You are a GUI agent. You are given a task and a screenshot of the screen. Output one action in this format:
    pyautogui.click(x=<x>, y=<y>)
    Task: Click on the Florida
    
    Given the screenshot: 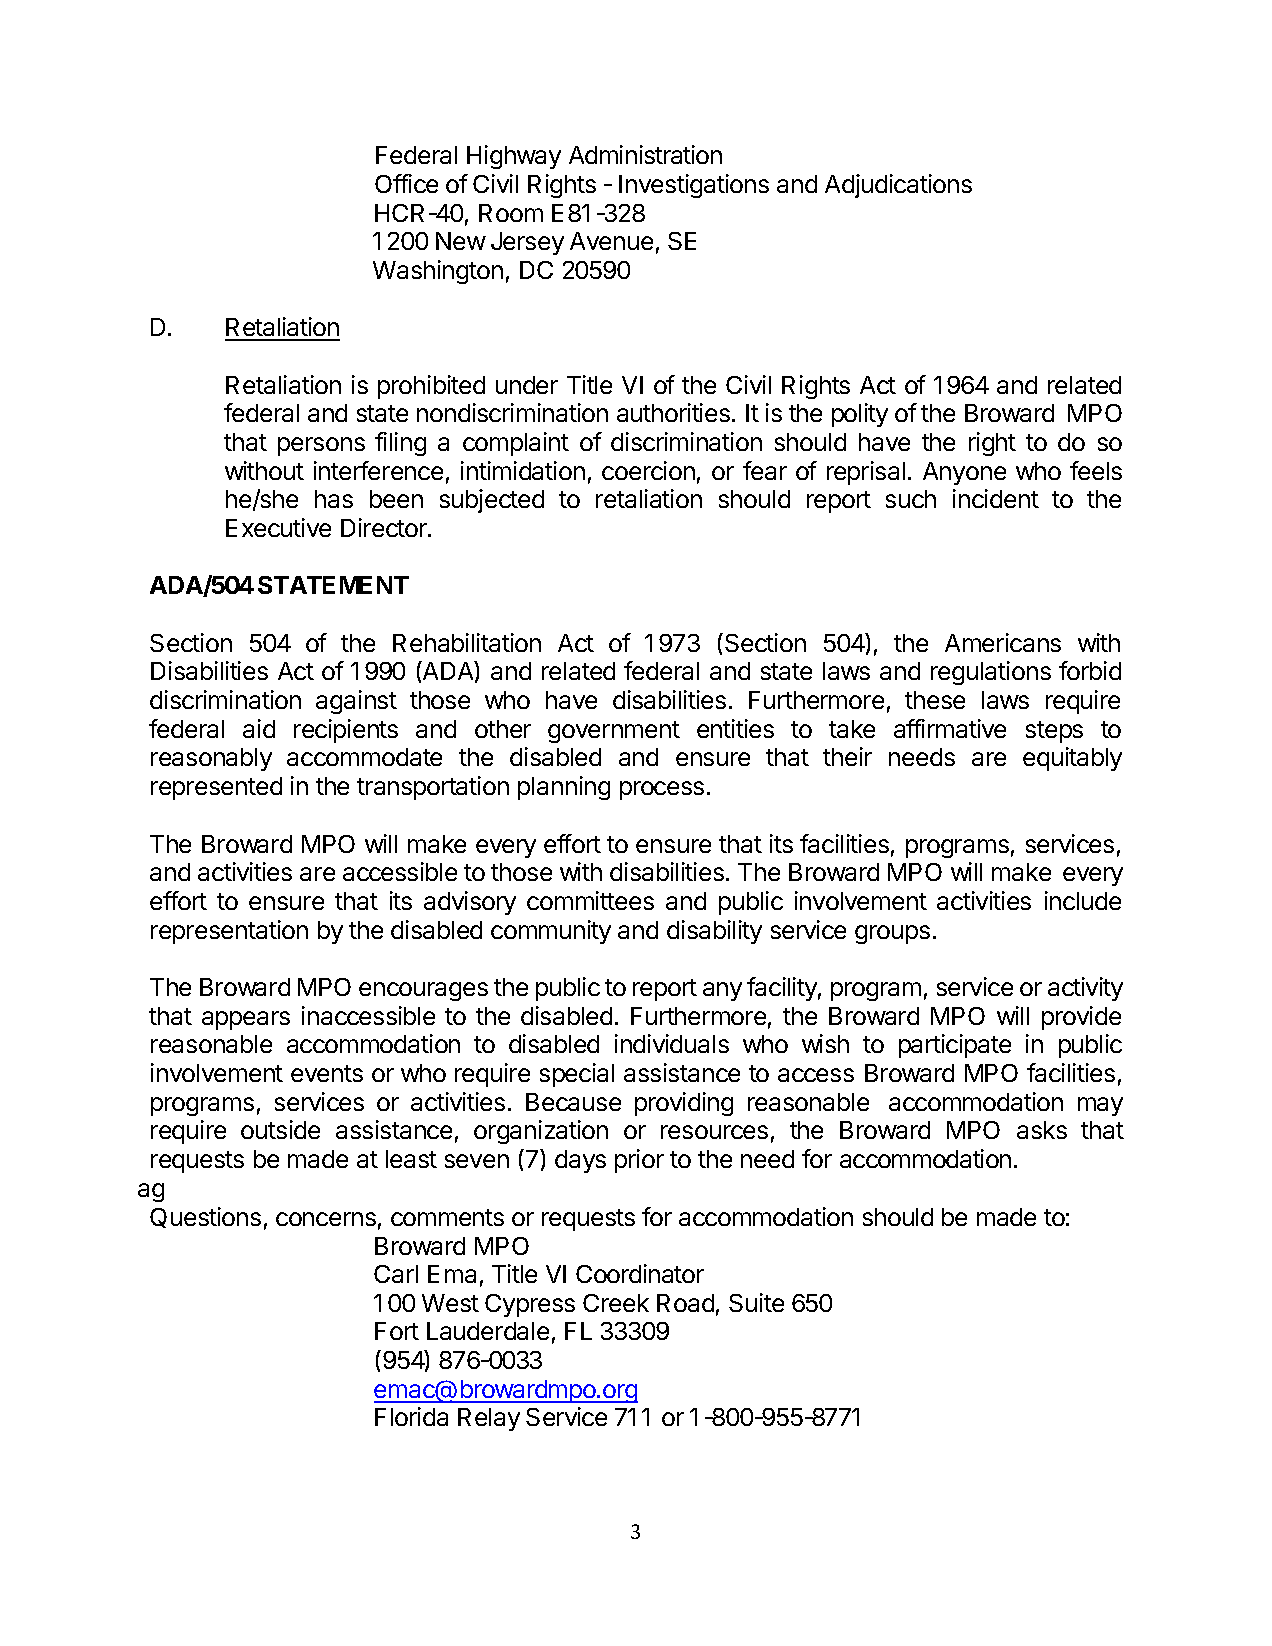 What is the action you would take?
    pyautogui.click(x=411, y=1416)
